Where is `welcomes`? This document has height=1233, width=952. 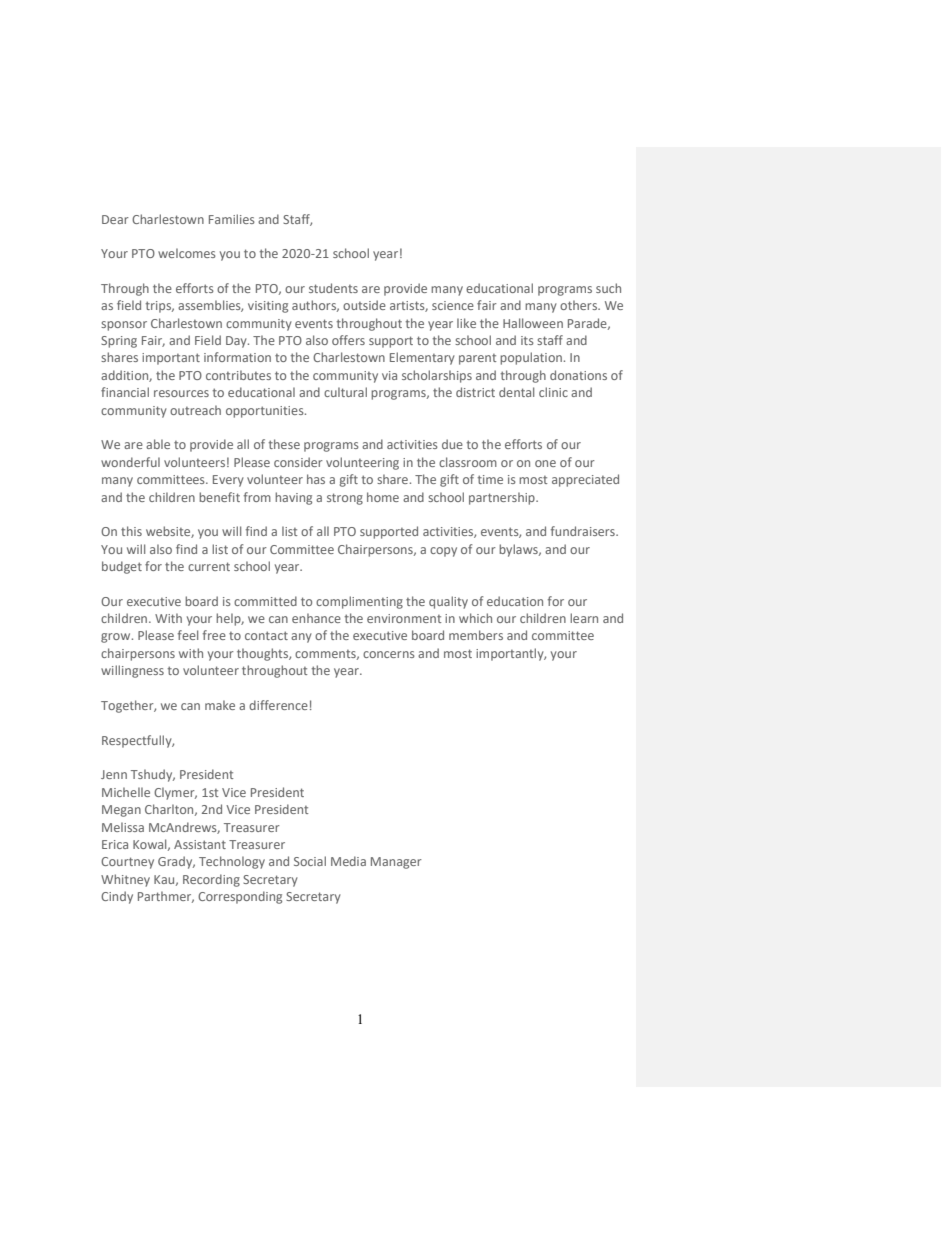 welcomes is located at coordinates (187, 253).
